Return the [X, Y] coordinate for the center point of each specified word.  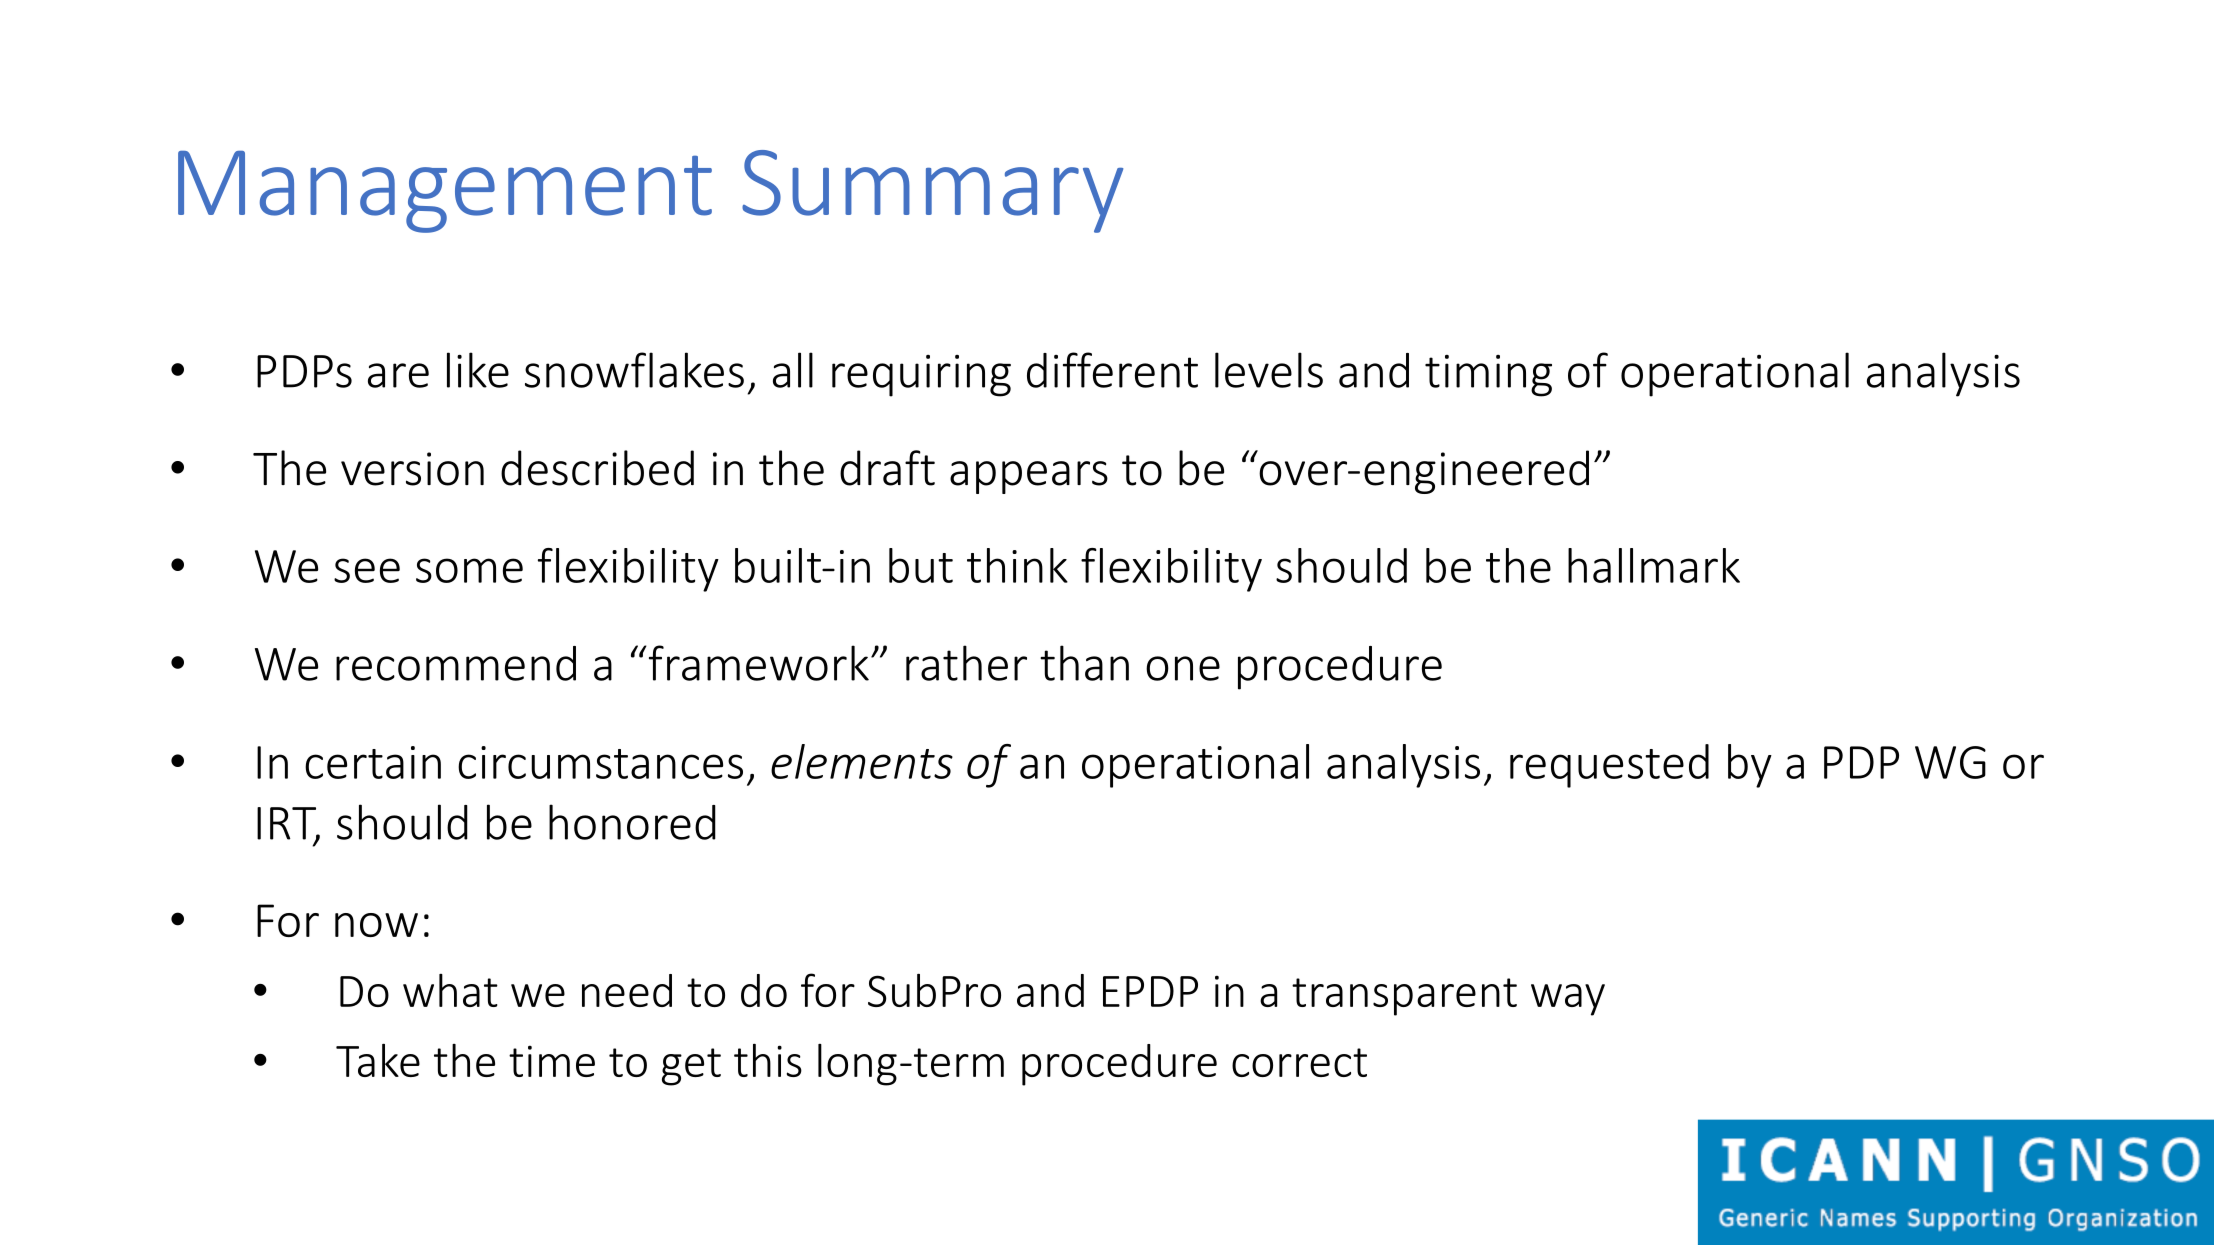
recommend [456, 663]
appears [1029, 477]
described [597, 468]
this [768, 1060]
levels [1269, 370]
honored [632, 822]
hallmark [1654, 565]
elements [862, 761]
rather [966, 663]
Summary [932, 191]
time [552, 1061]
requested [1609, 766]
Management [445, 192]
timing [1488, 376]
